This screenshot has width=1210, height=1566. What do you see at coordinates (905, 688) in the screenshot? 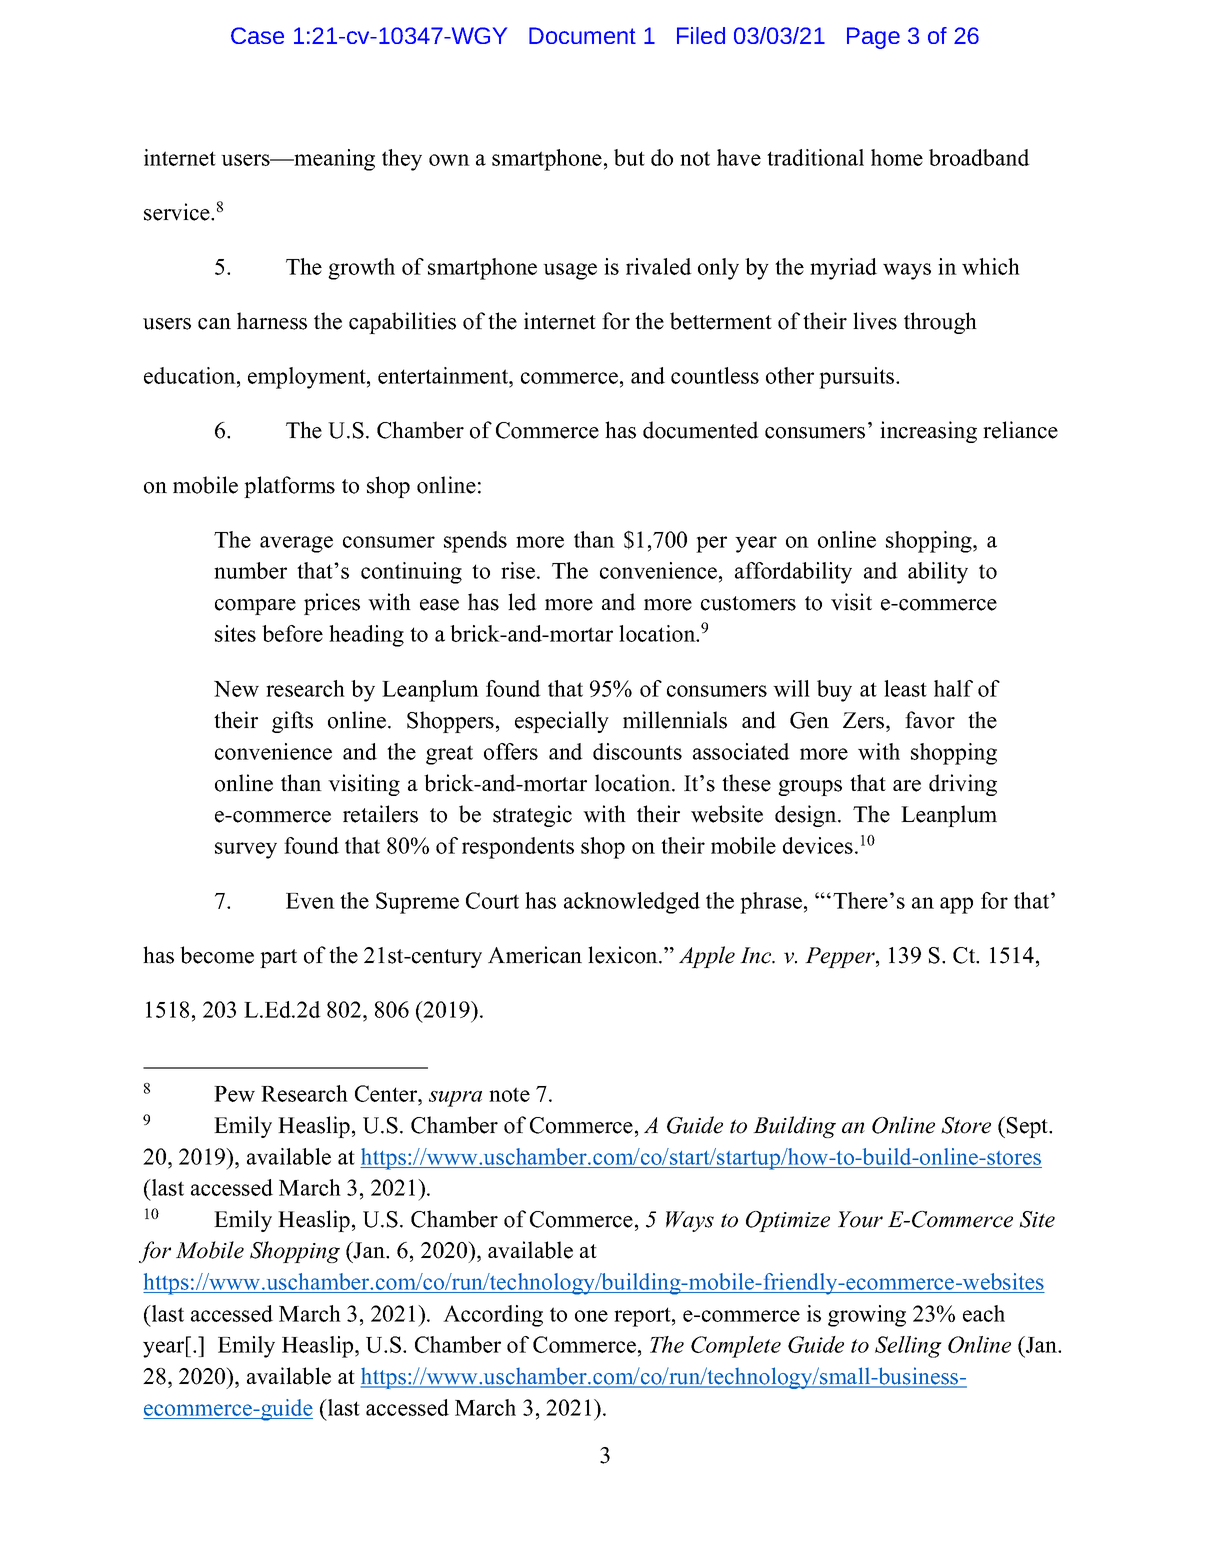
I see `least` at bounding box center [905, 688].
